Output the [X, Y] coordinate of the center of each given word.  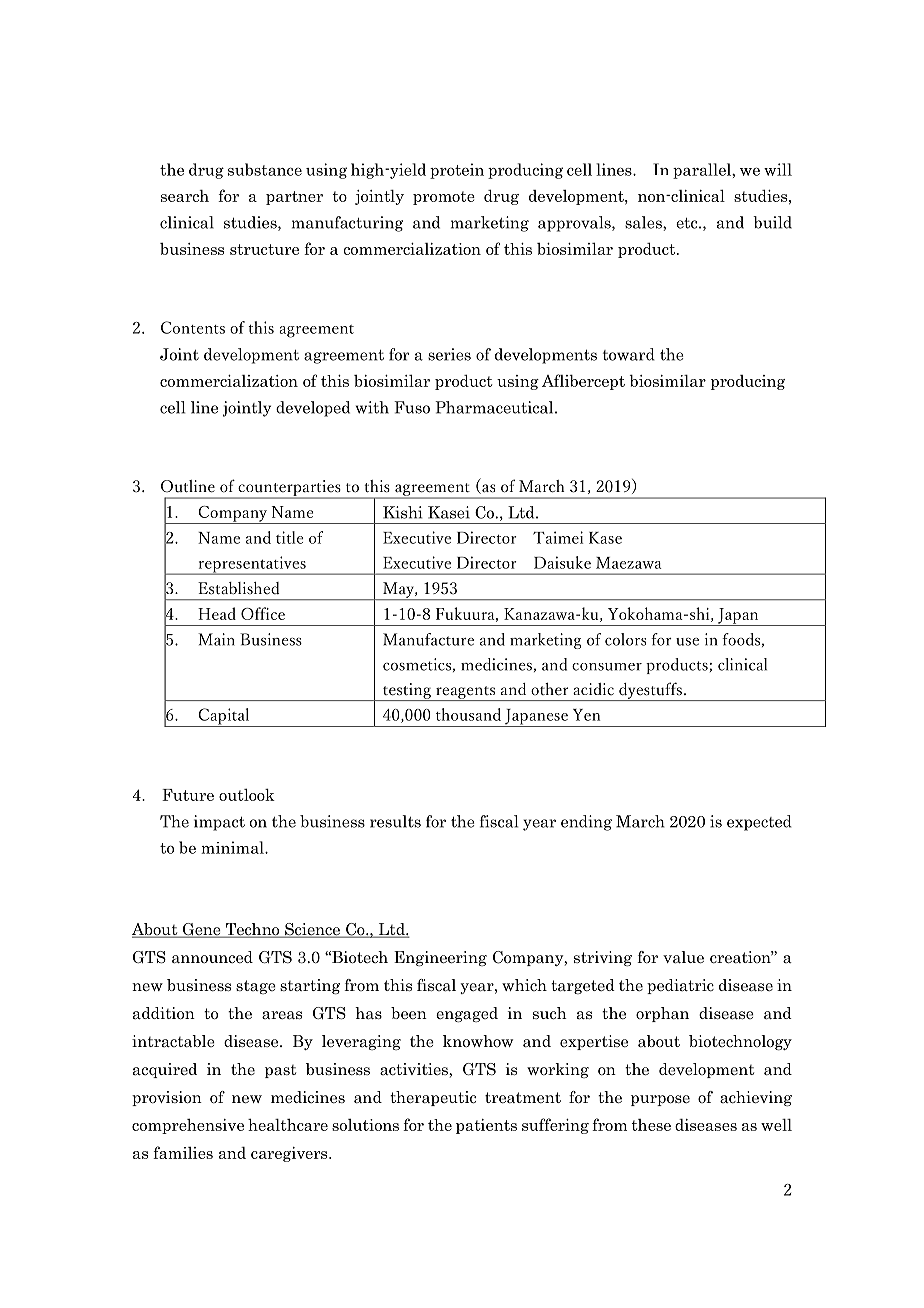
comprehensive [188, 1126]
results [395, 821]
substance [265, 169]
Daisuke [562, 562]
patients [486, 1126]
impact [219, 823]
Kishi [403, 512]
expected [759, 823]
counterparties [289, 489]
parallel [703, 171]
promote [444, 198]
